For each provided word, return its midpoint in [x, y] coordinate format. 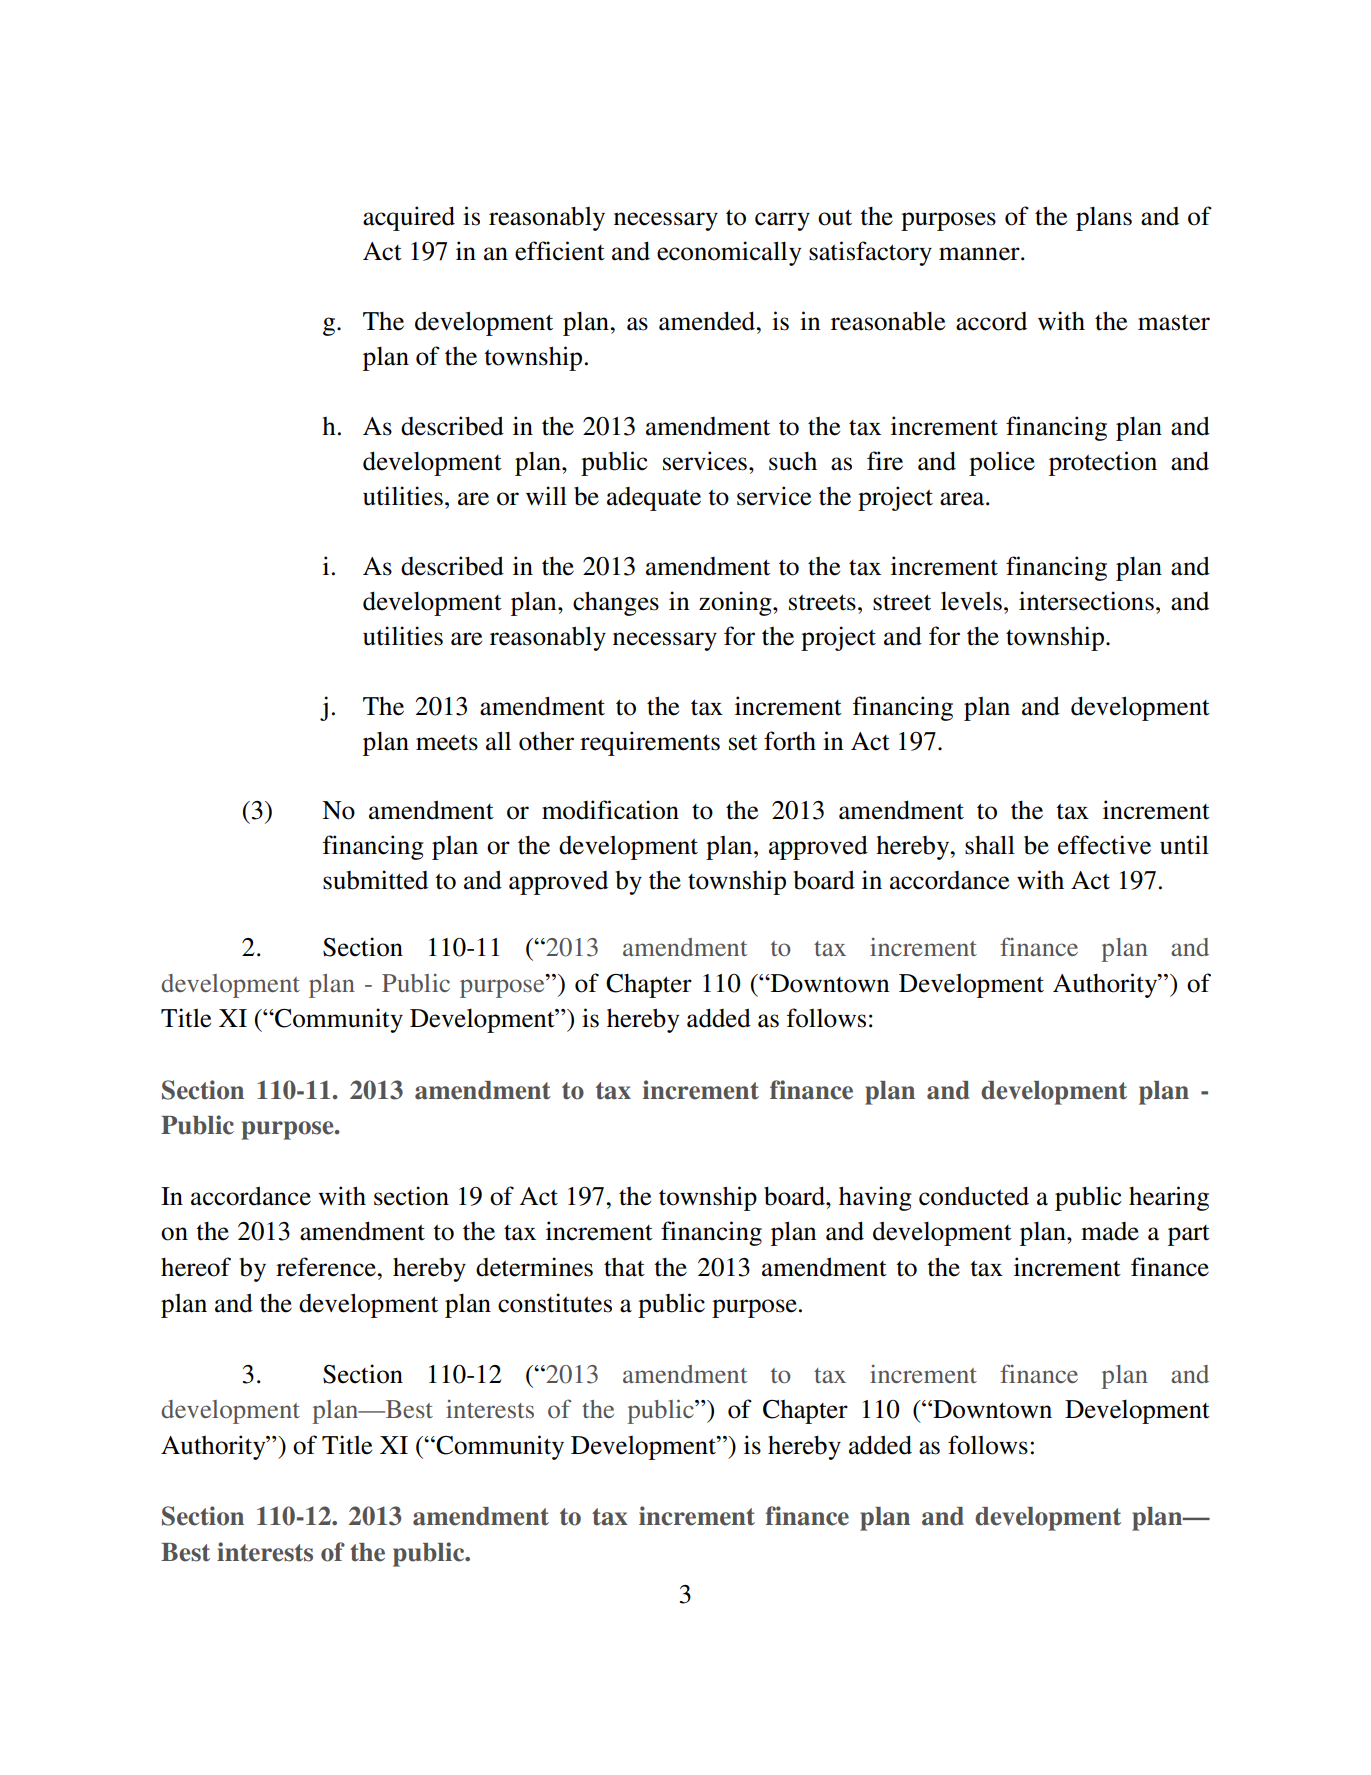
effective [1104, 845]
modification [610, 810]
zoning [736, 603]
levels [971, 601]
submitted [375, 880]
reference [327, 1267]
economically [729, 253]
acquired [409, 218]
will [546, 495]
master [1174, 323]
